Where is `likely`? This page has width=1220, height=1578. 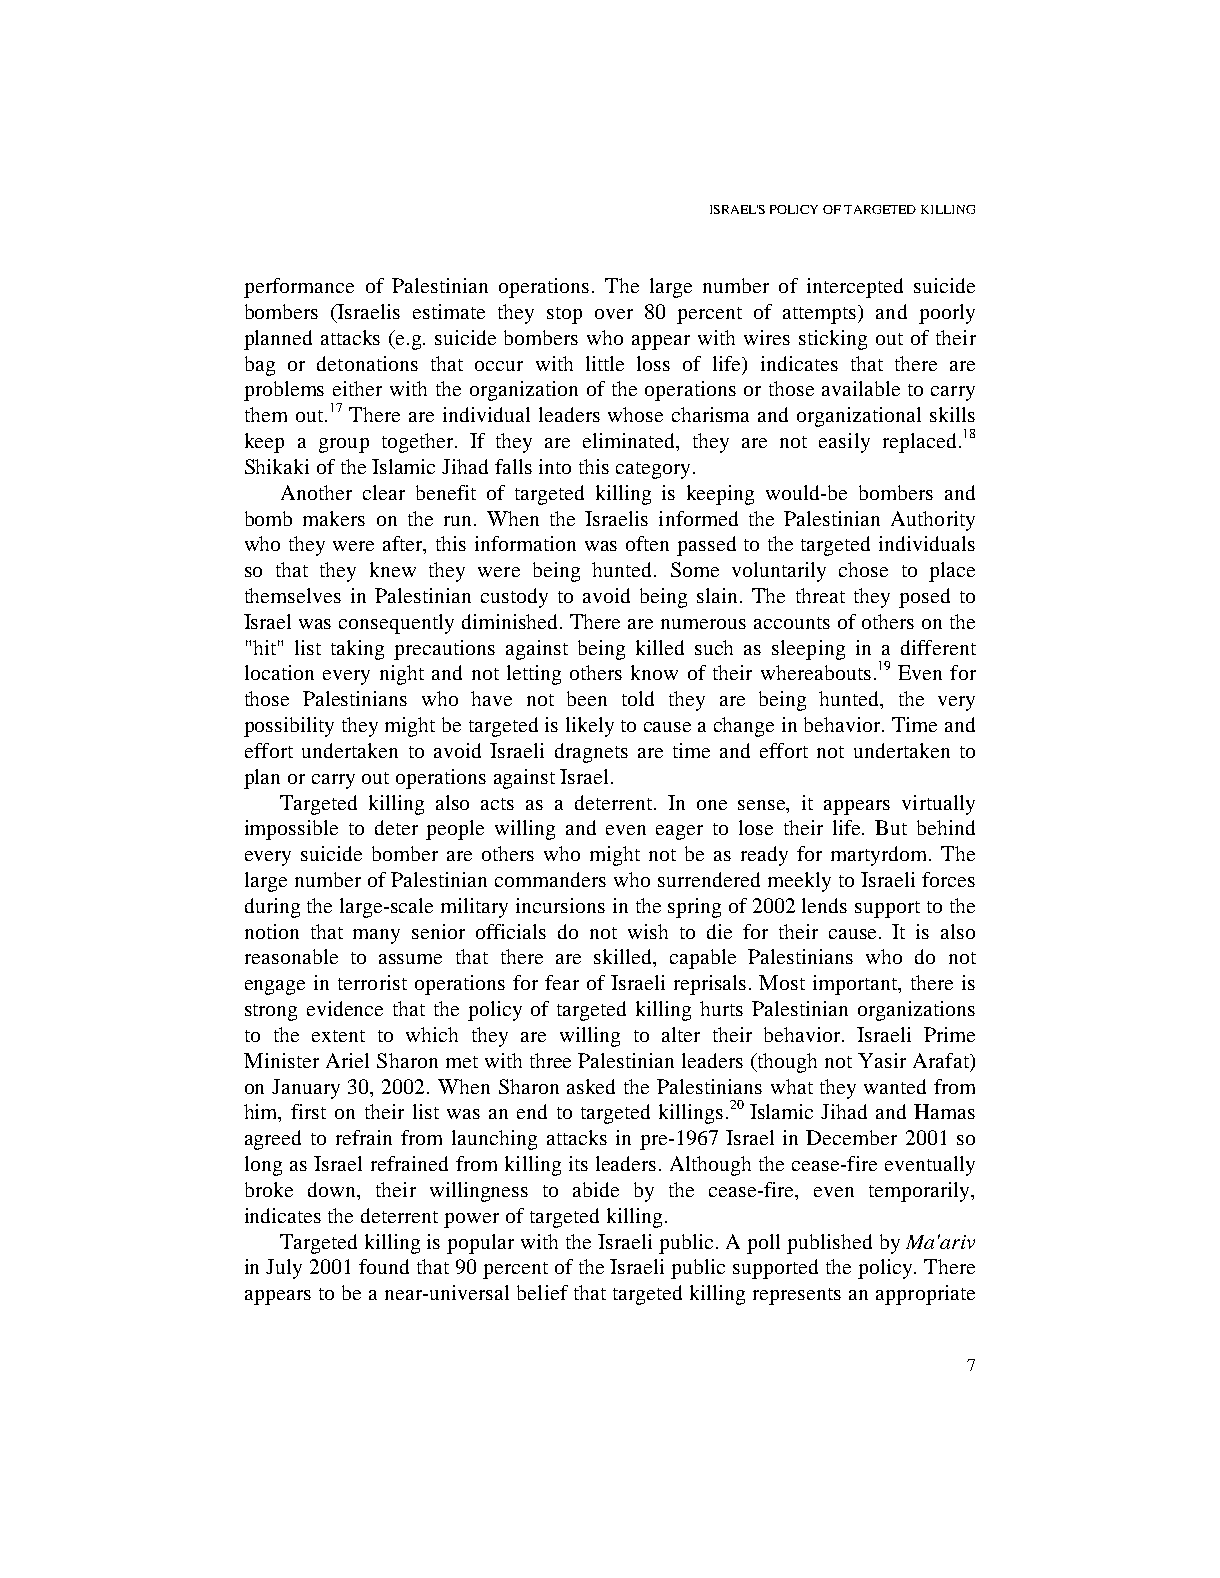 likely is located at coordinates (590, 727).
